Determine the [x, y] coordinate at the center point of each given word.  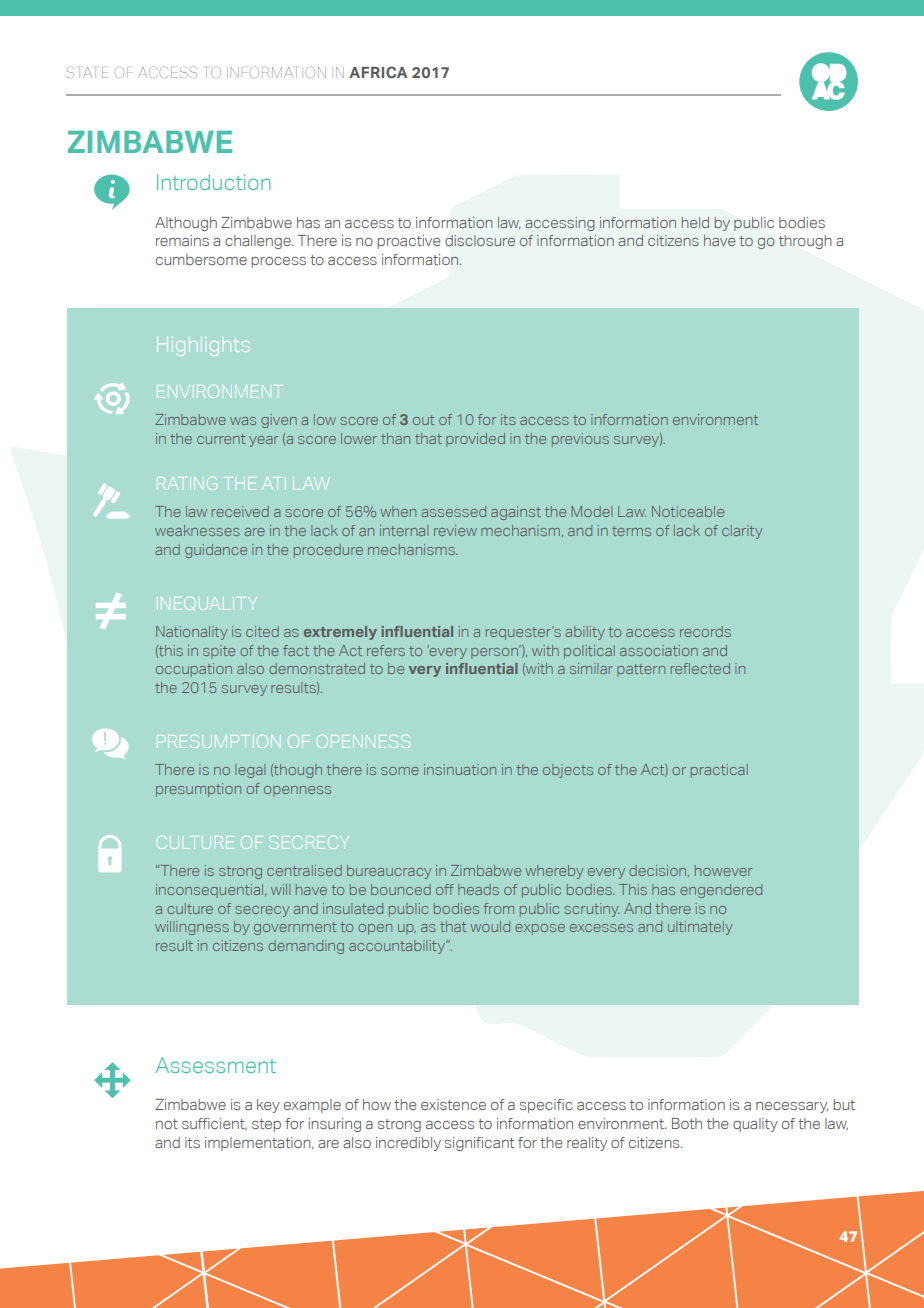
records [705, 631]
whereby [554, 872]
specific [546, 1106]
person [496, 652]
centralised [304, 870]
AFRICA [378, 72]
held [695, 222]
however [723, 870]
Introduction [214, 182]
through [805, 242]
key [268, 1106]
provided [475, 440]
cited [262, 631]
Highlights [202, 348]
